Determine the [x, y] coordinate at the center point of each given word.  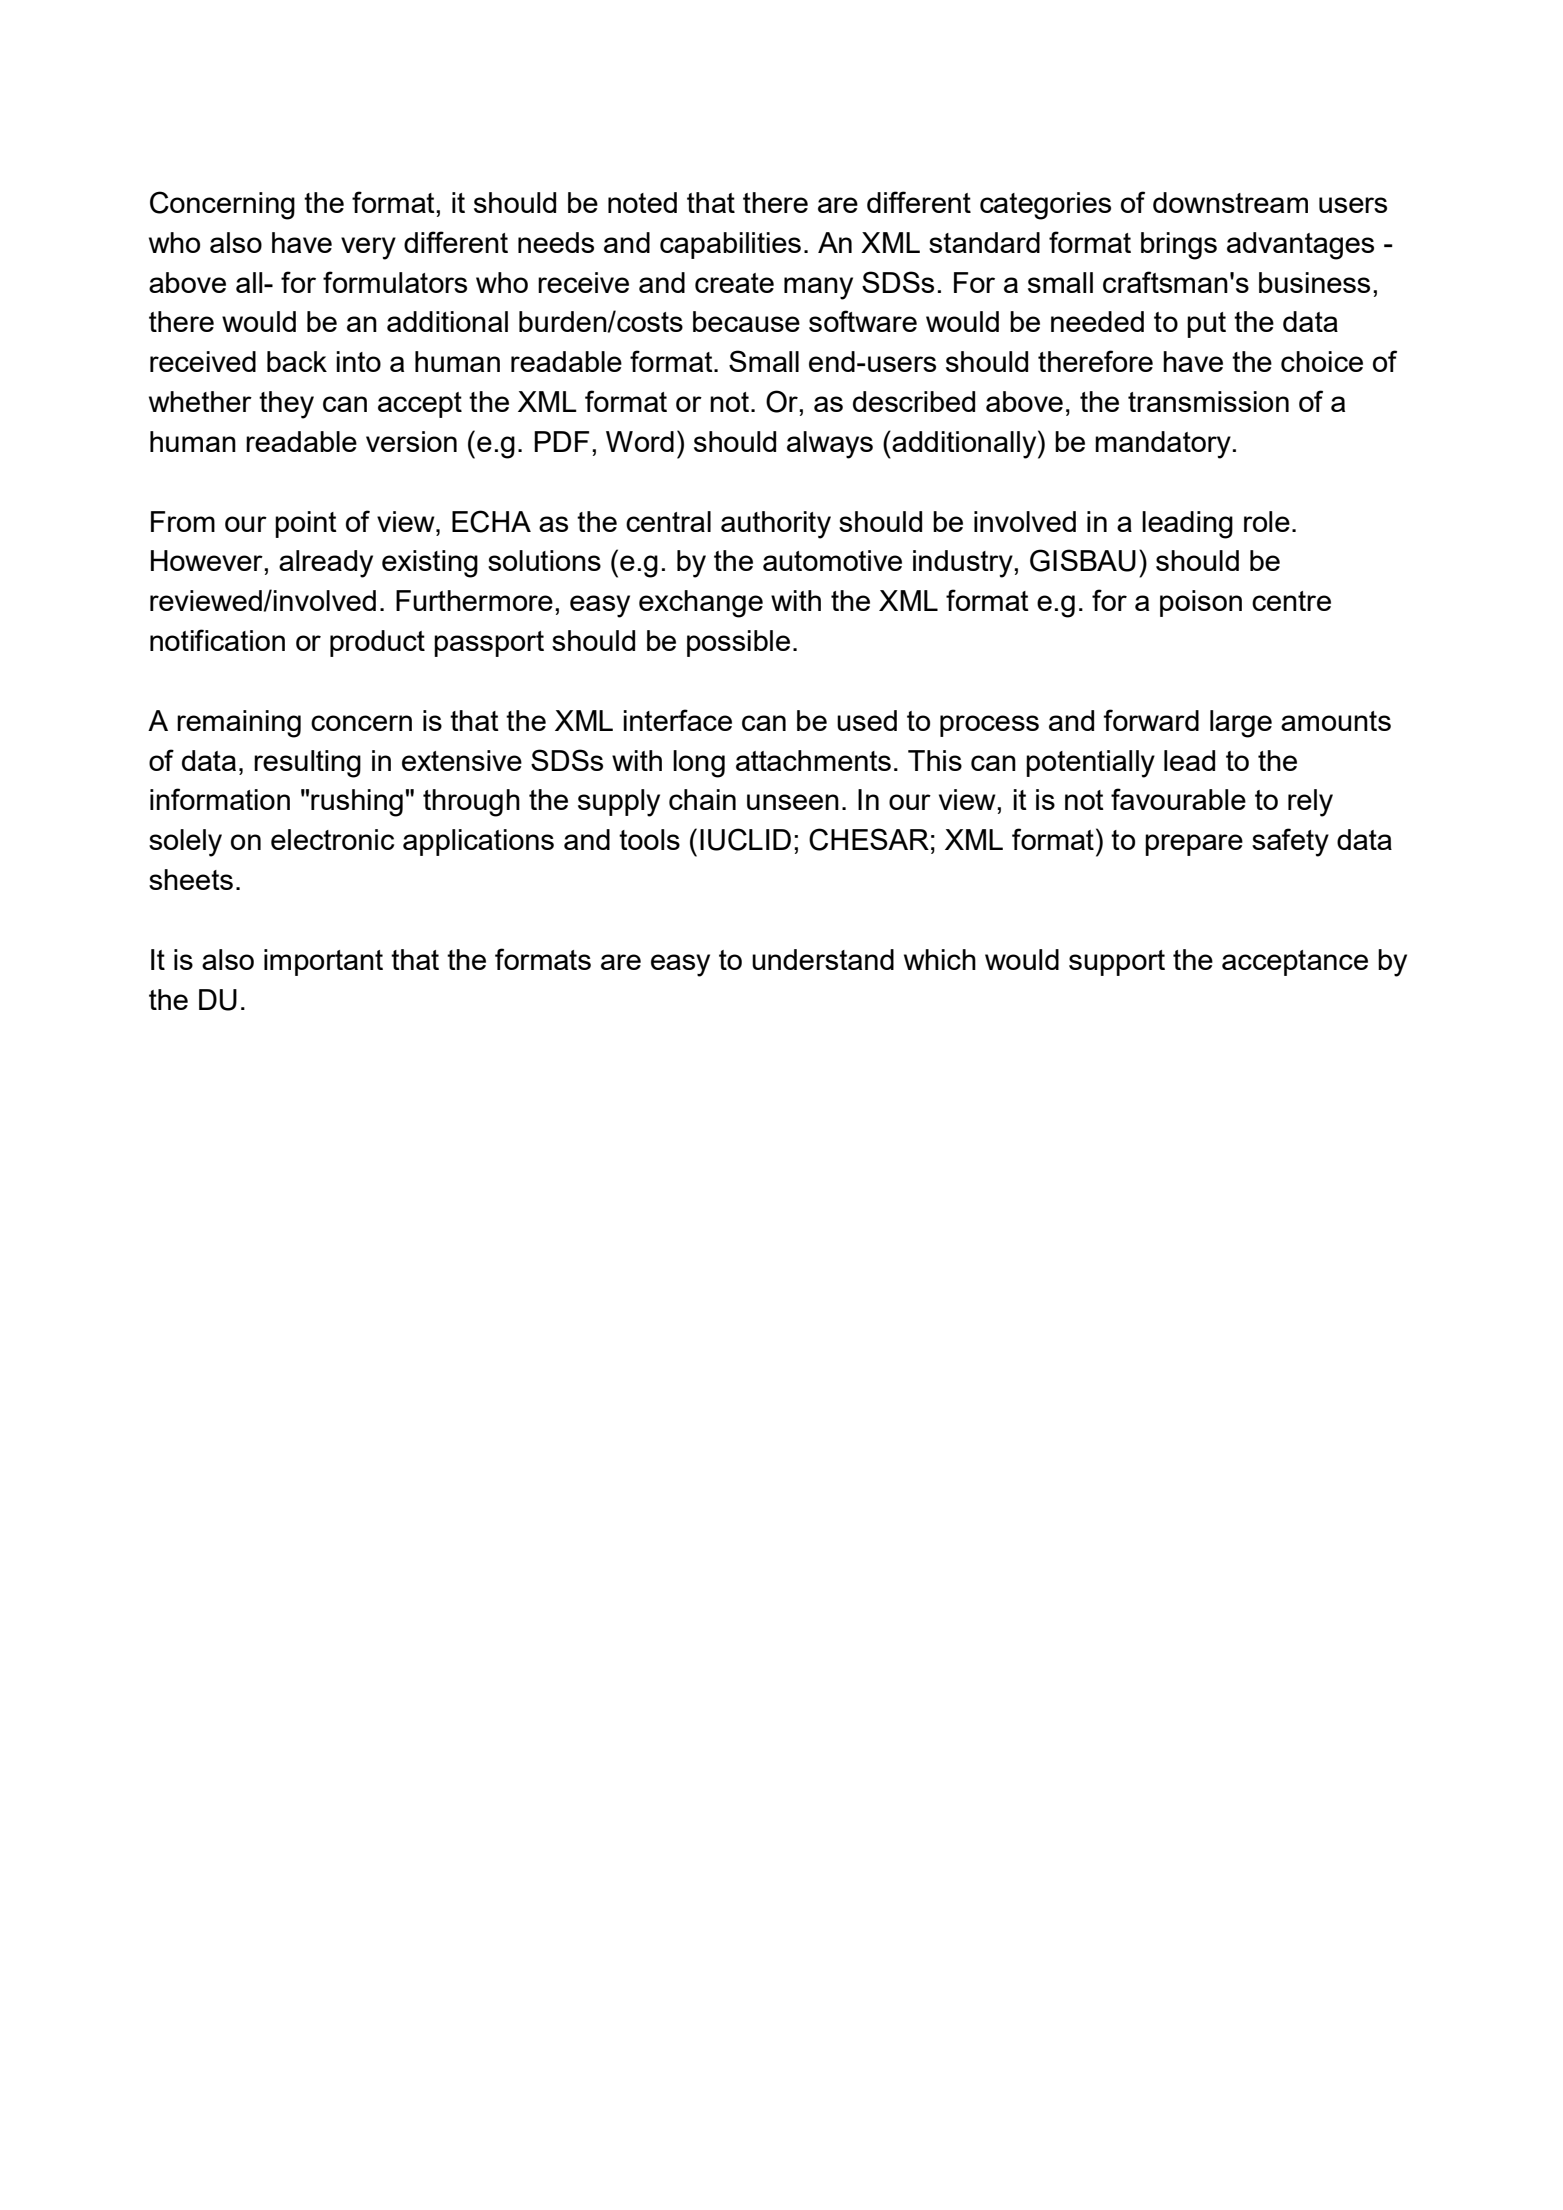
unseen [793, 802]
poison [1201, 603]
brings [1179, 246]
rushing [357, 803]
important [323, 962]
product [377, 643]
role [1267, 521]
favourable [1178, 799]
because [746, 321]
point [306, 524]
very [368, 248]
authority [776, 525]
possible [738, 643]
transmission [1208, 401]
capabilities [730, 245]
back [297, 361]
